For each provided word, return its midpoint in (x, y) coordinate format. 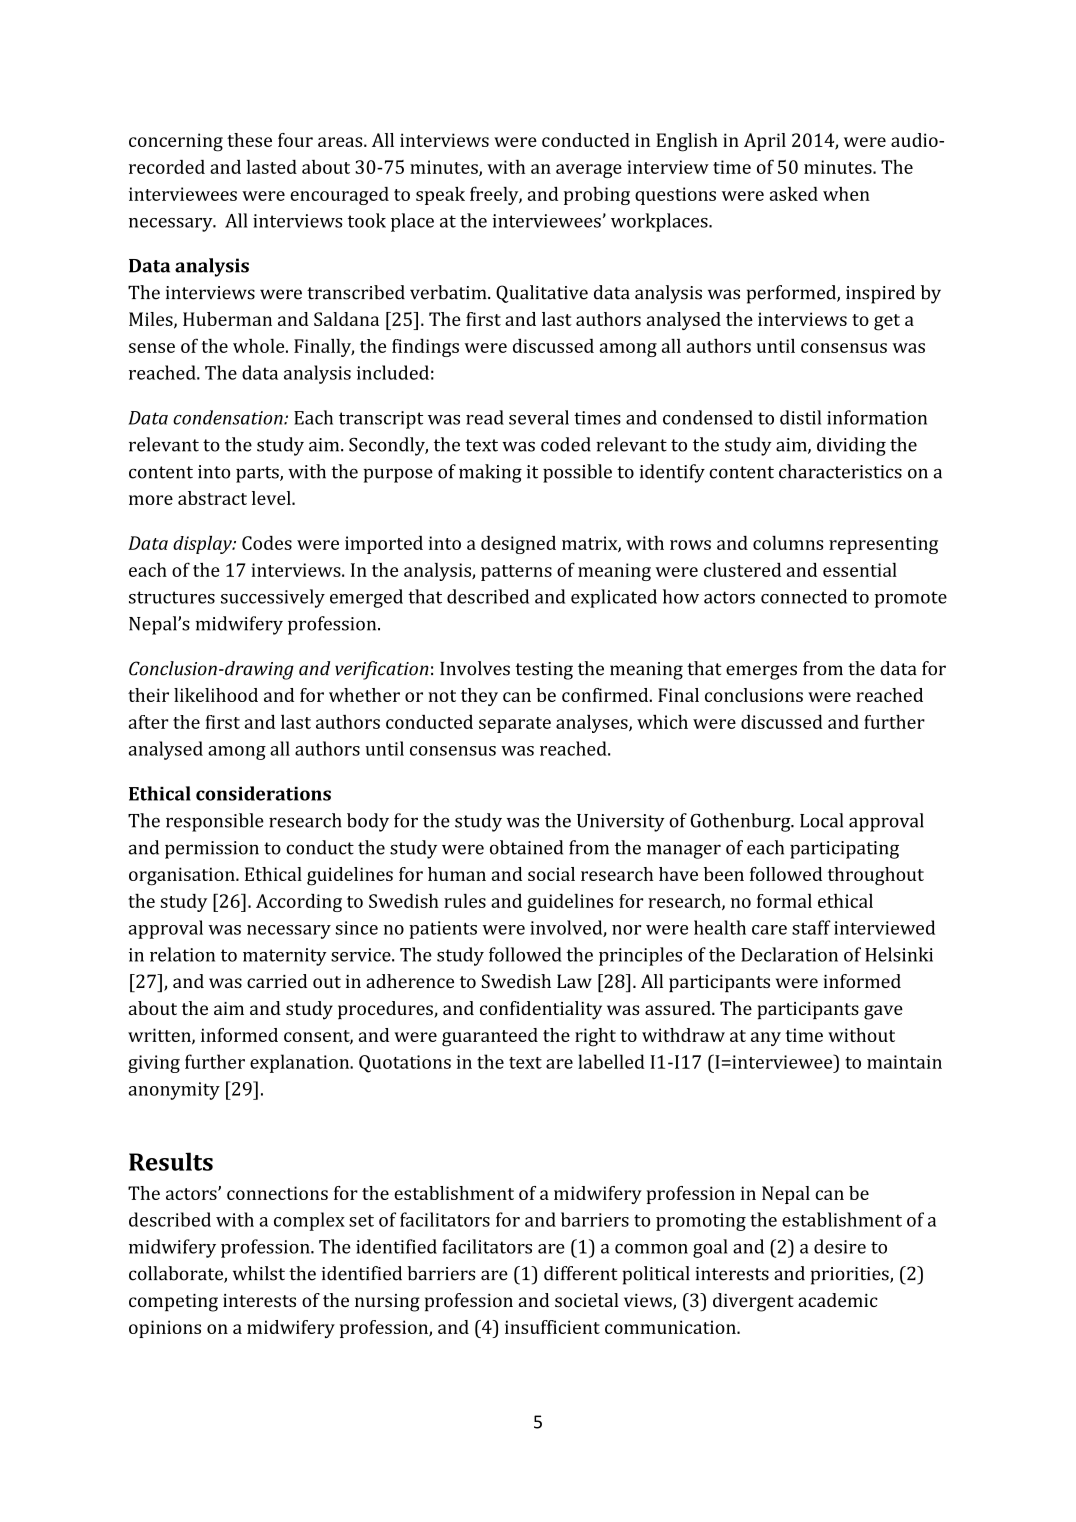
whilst (259, 1273)
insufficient (552, 1327)
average (589, 171)
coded (566, 444)
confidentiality (541, 1010)
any (766, 1039)
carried (277, 981)
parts (258, 474)
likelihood (216, 695)
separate (515, 725)
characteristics (840, 471)
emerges (761, 672)
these (249, 140)
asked (794, 194)
